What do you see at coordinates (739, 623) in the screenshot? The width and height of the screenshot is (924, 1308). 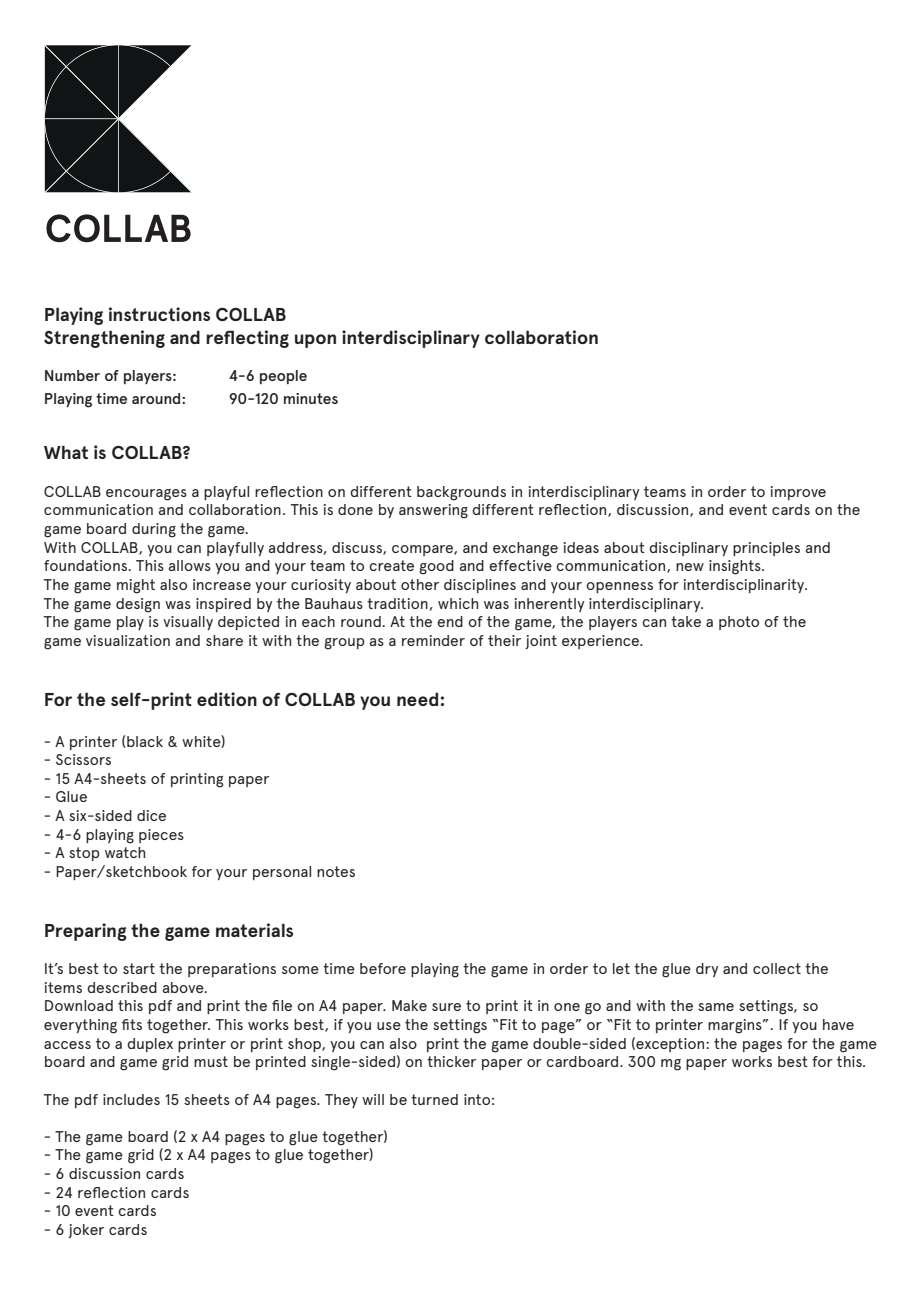 I see `photo` at bounding box center [739, 623].
